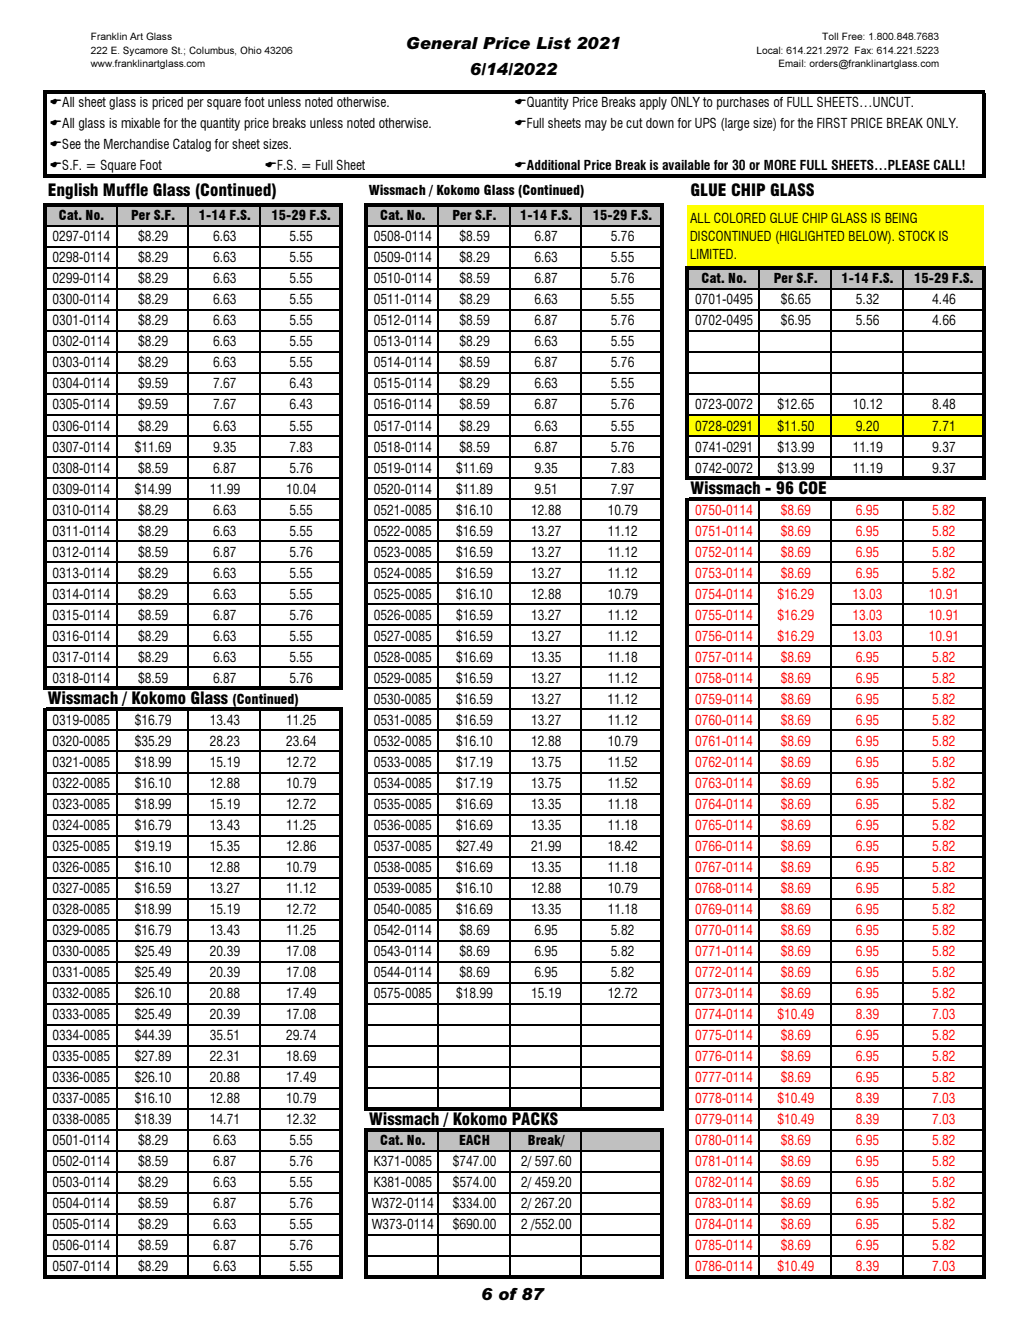 The image size is (1030, 1334). What do you see at coordinates (713, 254) in the document?
I see `LIMITED` at bounding box center [713, 254].
